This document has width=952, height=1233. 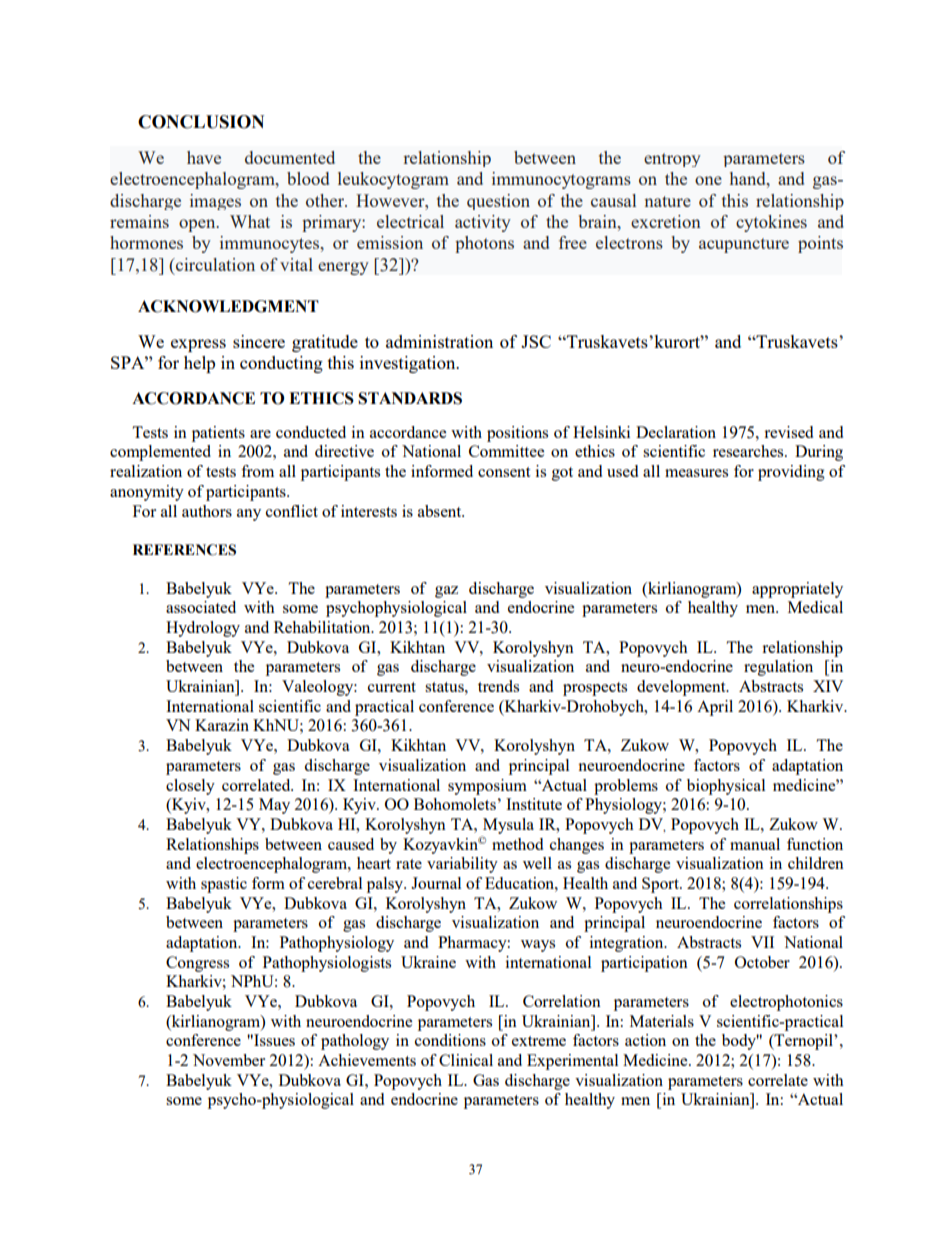 I want to click on question, so click(x=498, y=202).
